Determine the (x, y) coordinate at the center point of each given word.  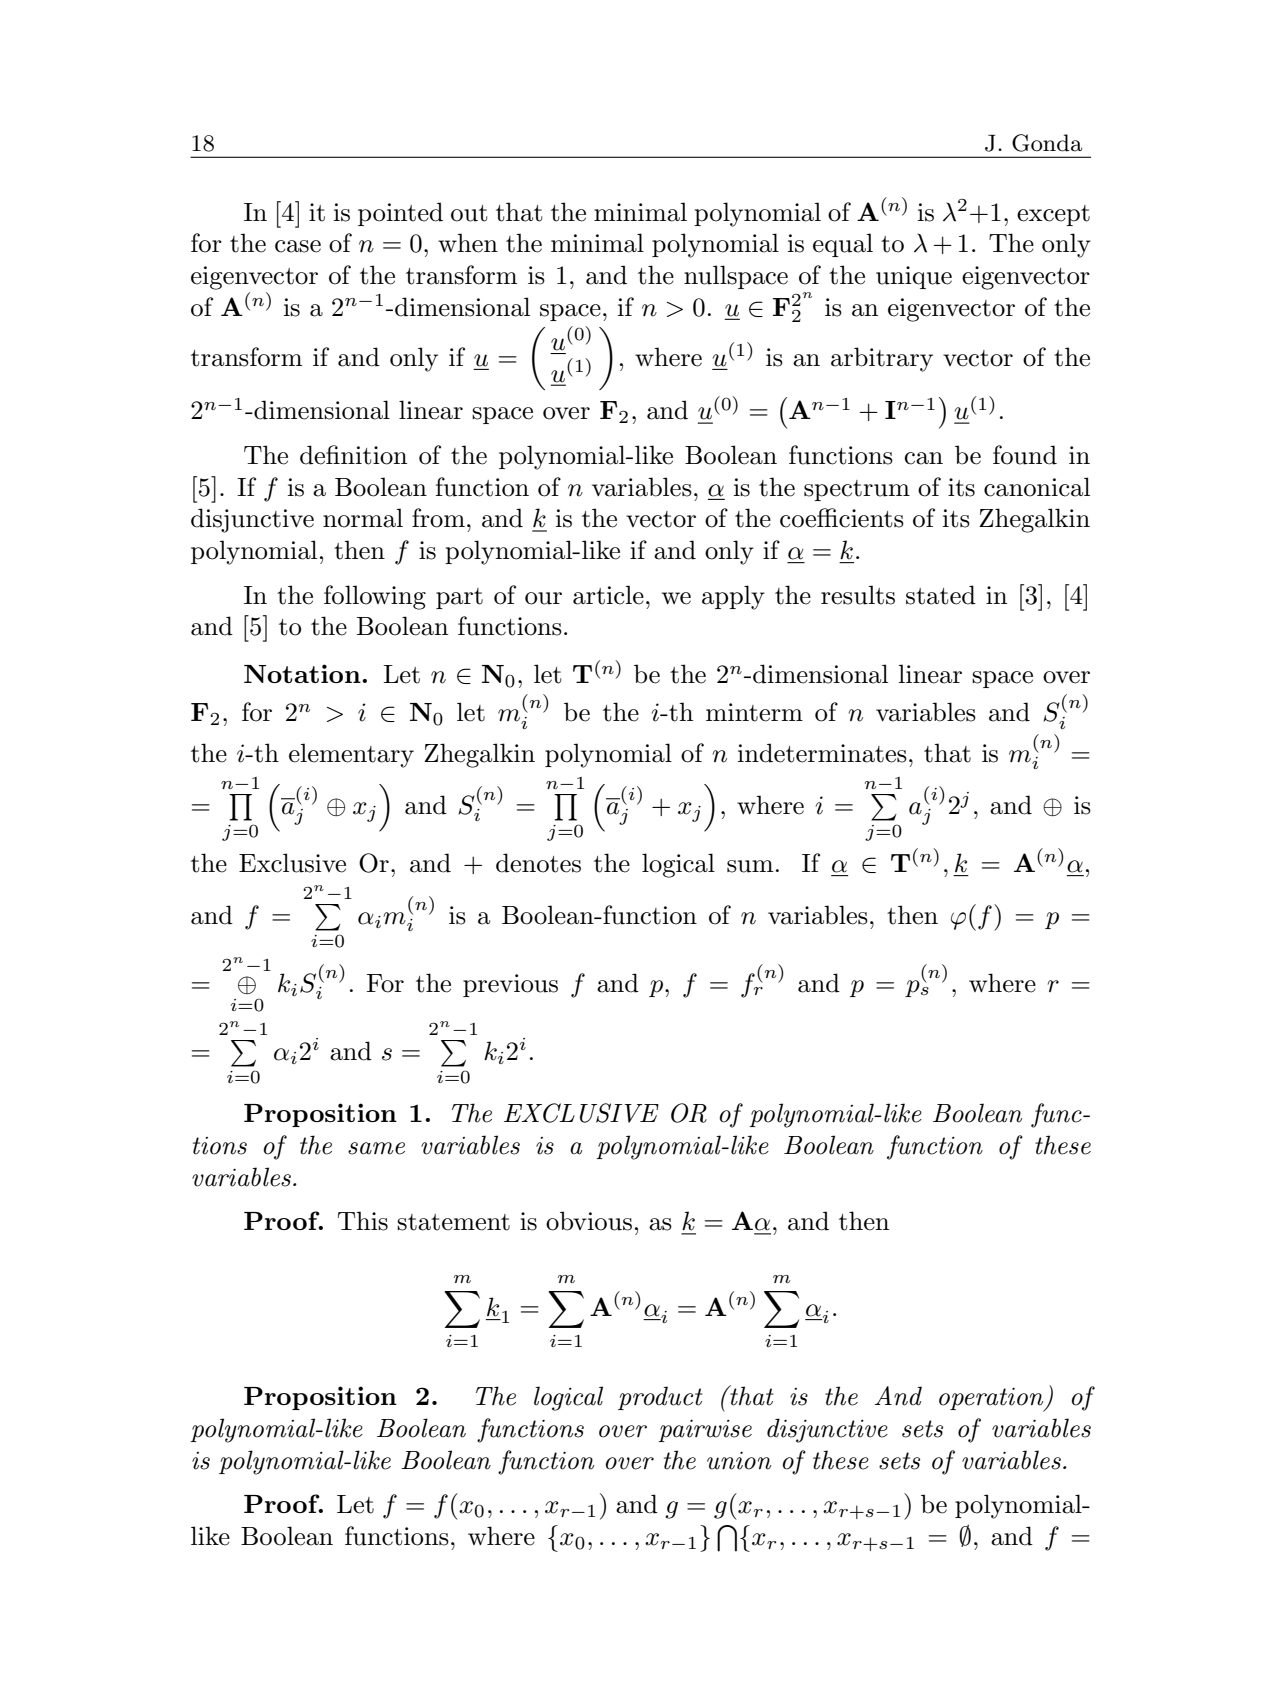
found (1025, 455)
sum (750, 866)
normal (363, 518)
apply (733, 597)
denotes (538, 863)
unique (914, 277)
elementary (351, 755)
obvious (589, 1221)
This (363, 1221)
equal (843, 245)
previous (510, 985)
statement (453, 1222)
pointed (400, 214)
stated (941, 595)
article (608, 595)
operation (992, 1400)
